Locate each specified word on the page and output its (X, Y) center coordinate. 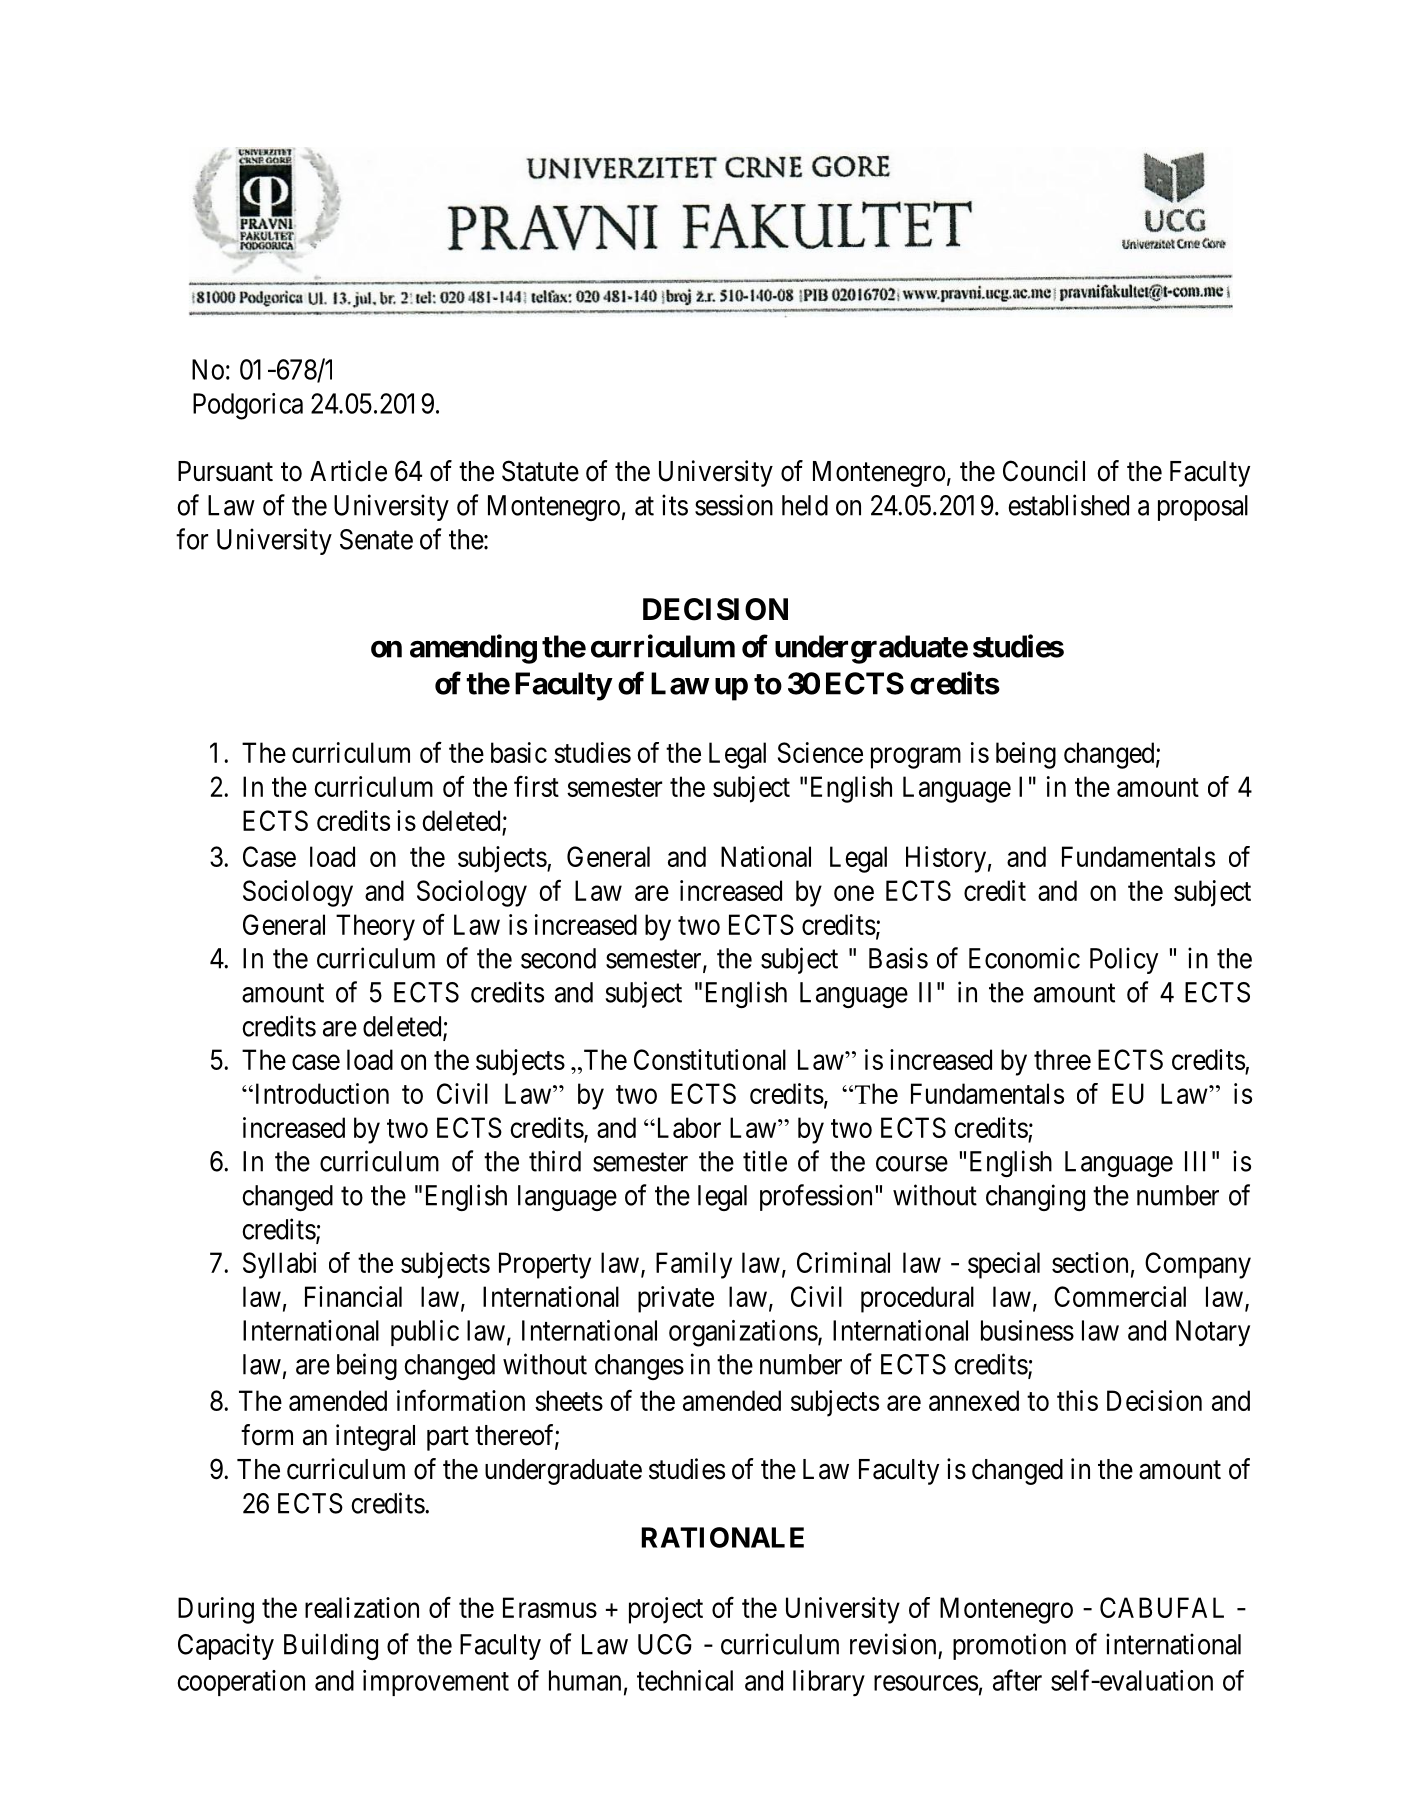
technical (685, 1680)
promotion (1009, 1646)
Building (331, 1646)
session (734, 505)
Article (348, 471)
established (1068, 505)
